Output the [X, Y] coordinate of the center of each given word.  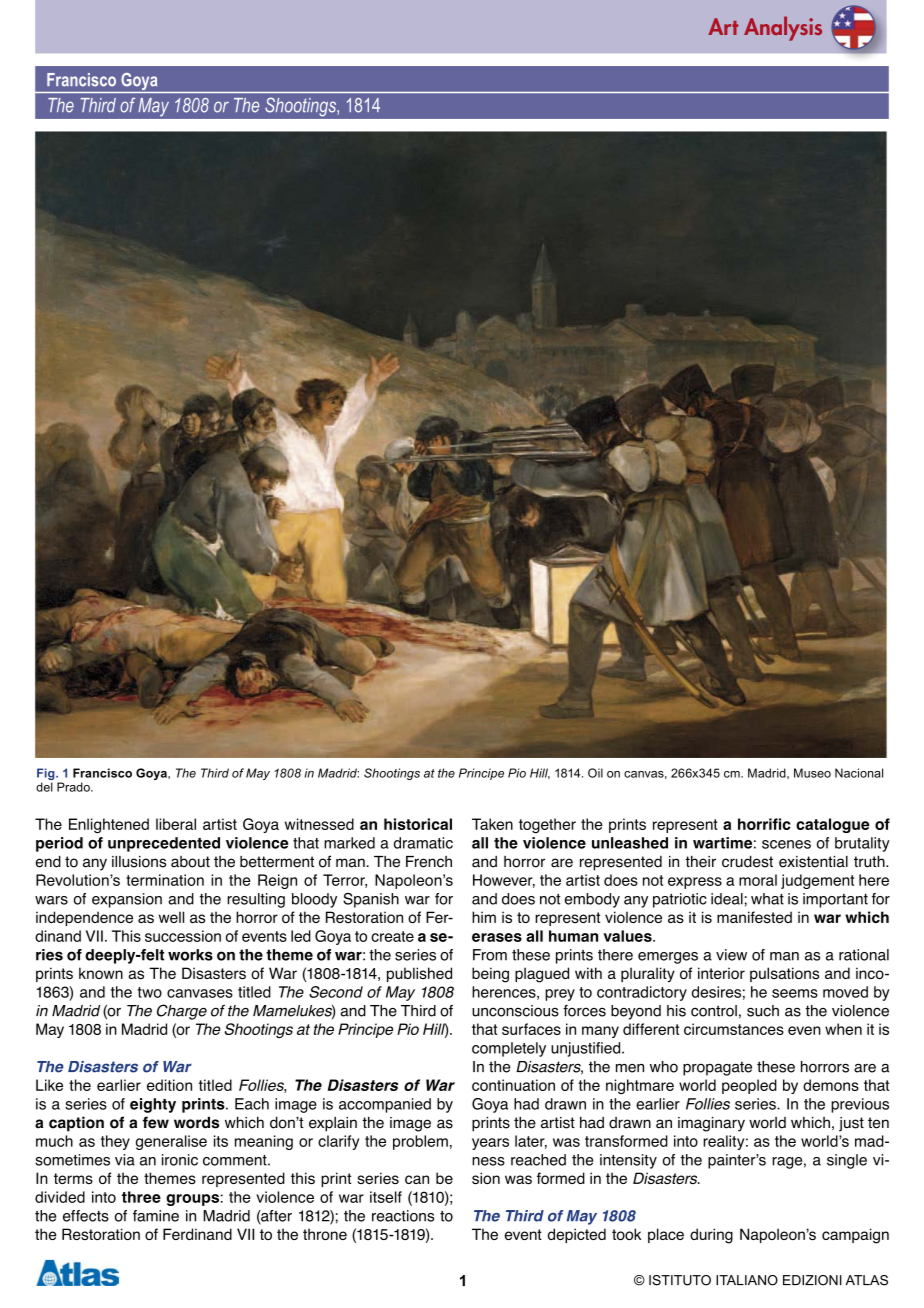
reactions [403, 1216]
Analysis [783, 28]
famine [156, 1216]
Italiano [747, 1280]
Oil [595, 773]
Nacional [859, 773]
